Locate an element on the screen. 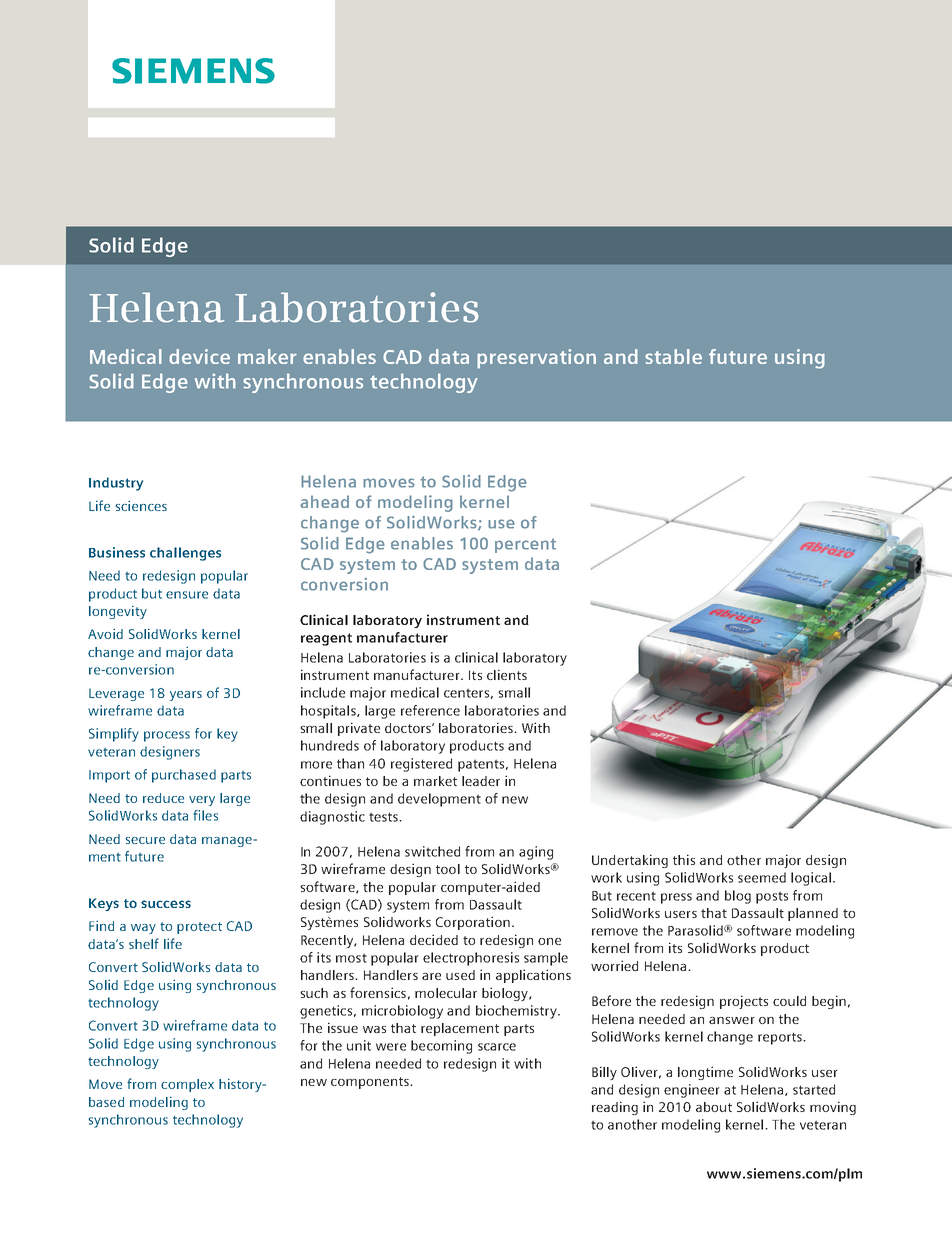 The image size is (952, 1233). stable is located at coordinates (673, 356).
